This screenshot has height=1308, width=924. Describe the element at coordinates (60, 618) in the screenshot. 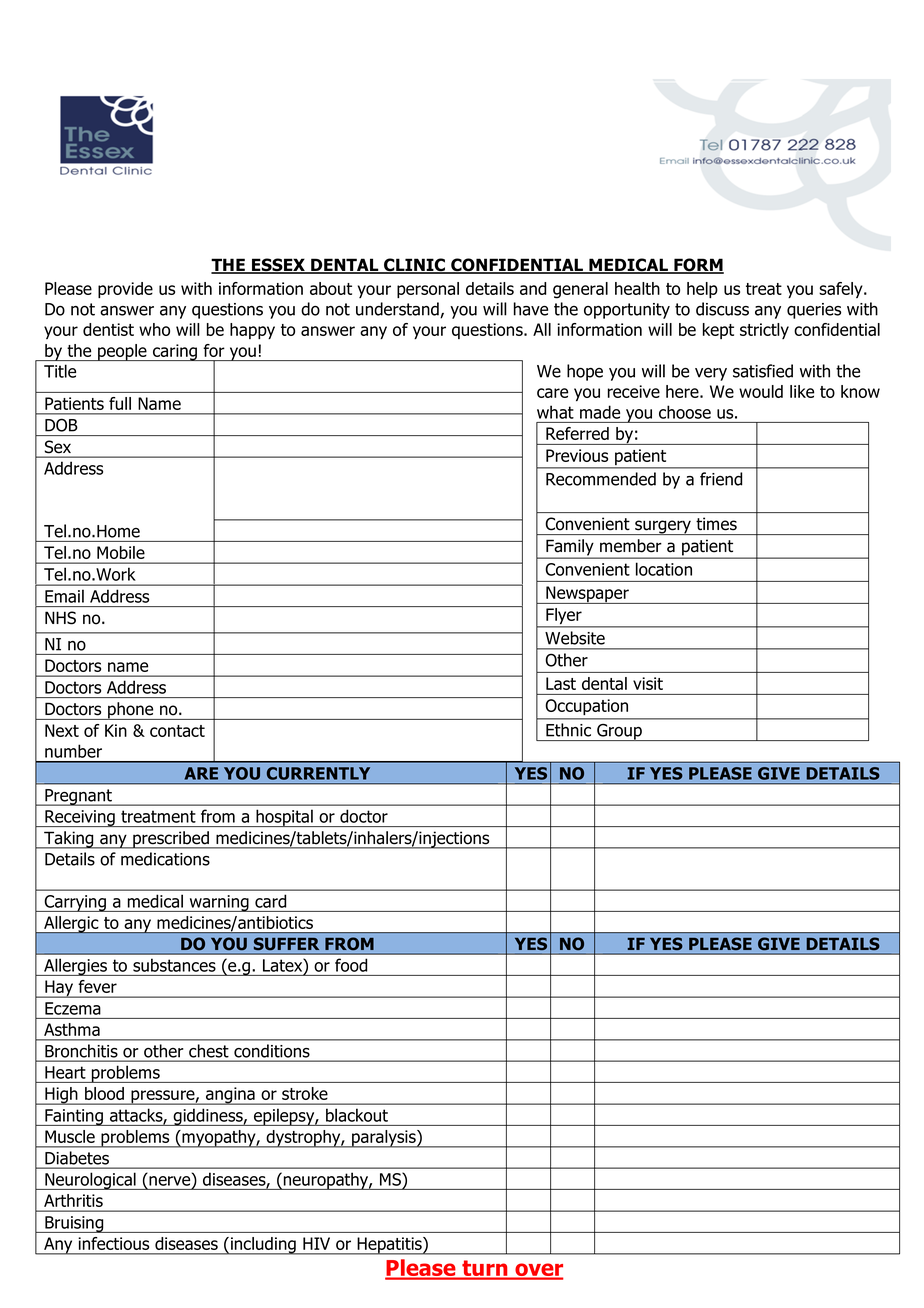

I see `NHS` at that location.
